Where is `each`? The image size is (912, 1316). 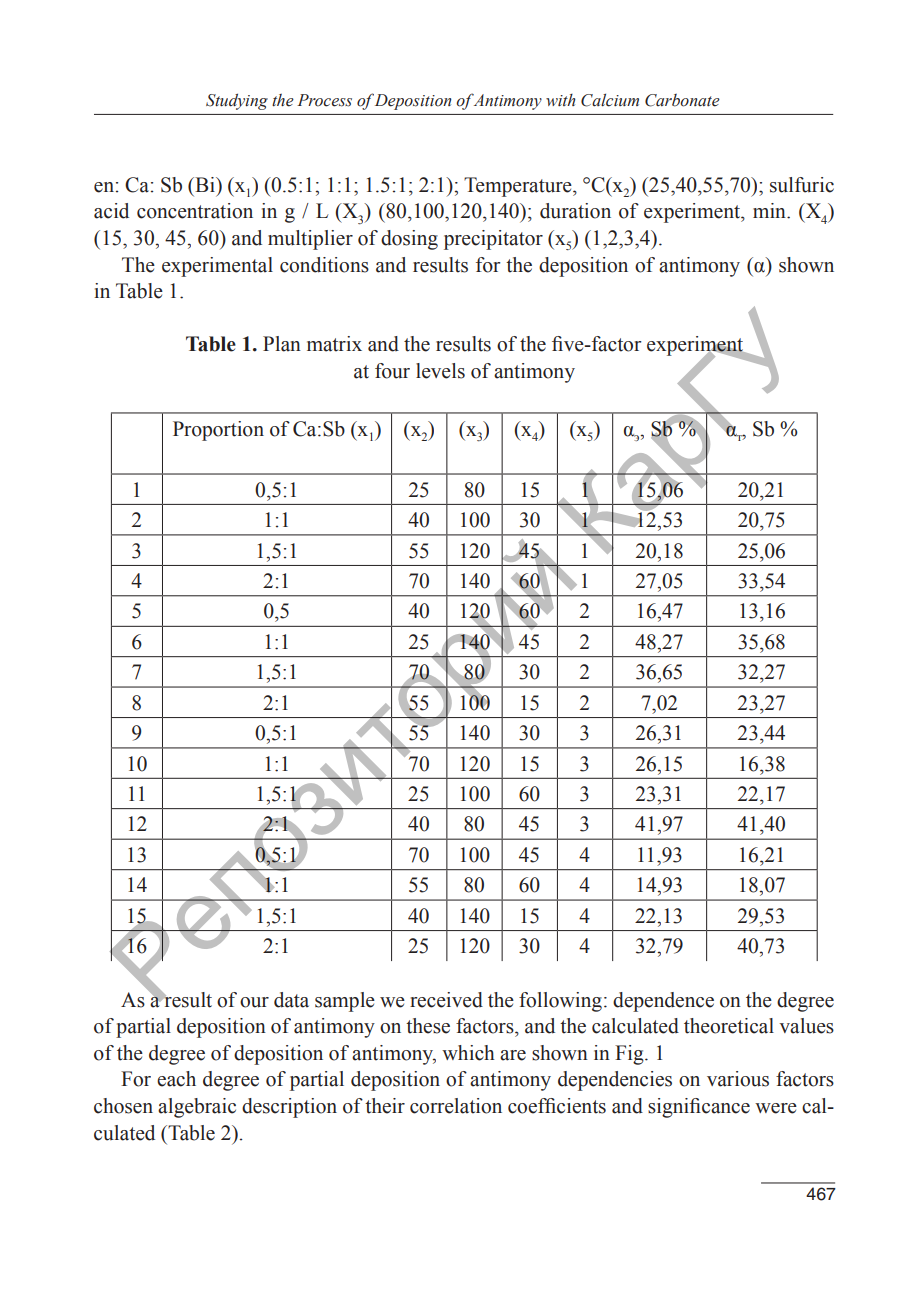 each is located at coordinates (176, 1079).
